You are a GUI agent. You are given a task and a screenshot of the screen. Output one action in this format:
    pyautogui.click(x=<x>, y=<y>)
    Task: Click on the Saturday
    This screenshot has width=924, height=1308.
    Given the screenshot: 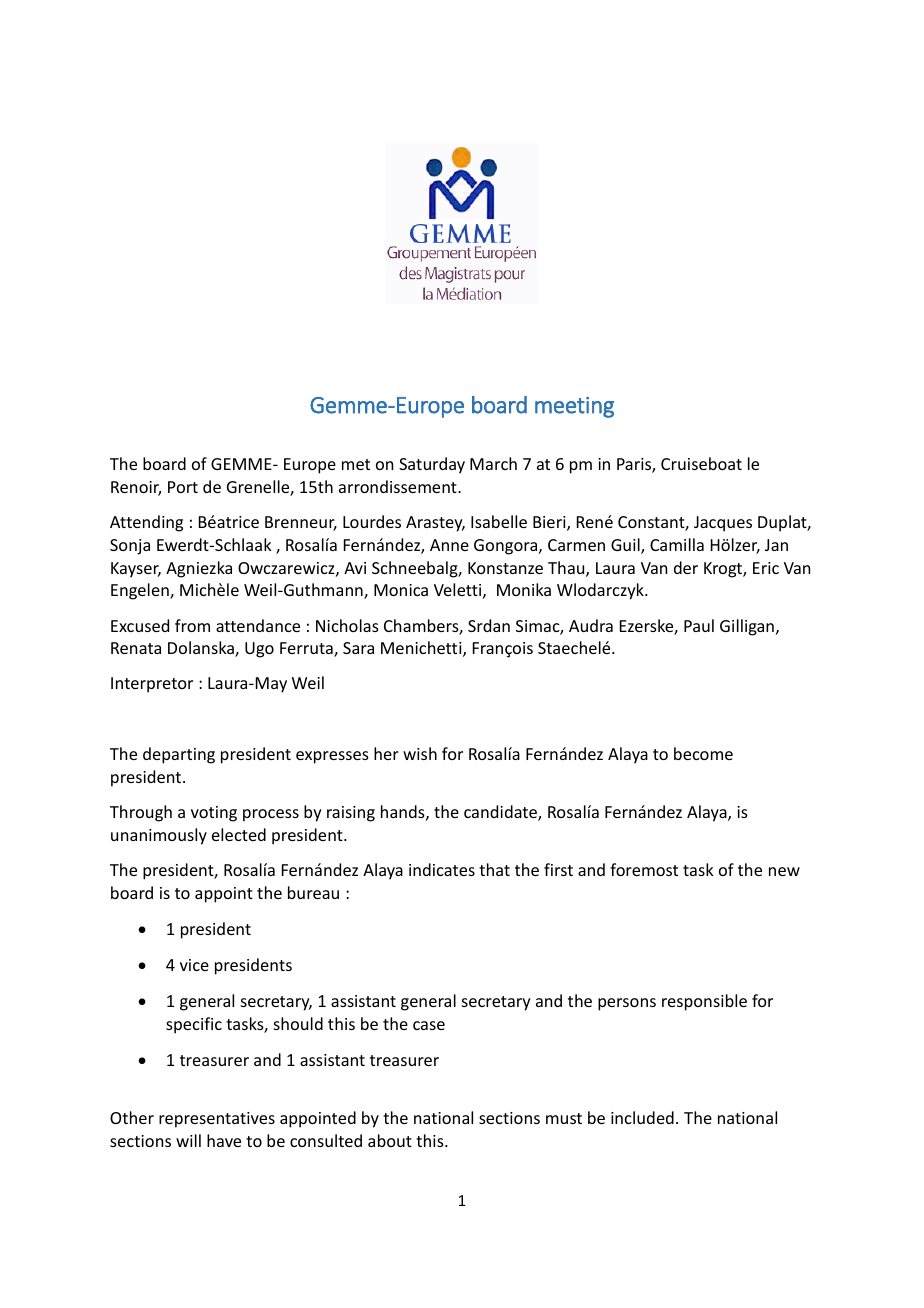 What is the action you would take?
    pyautogui.click(x=432, y=465)
